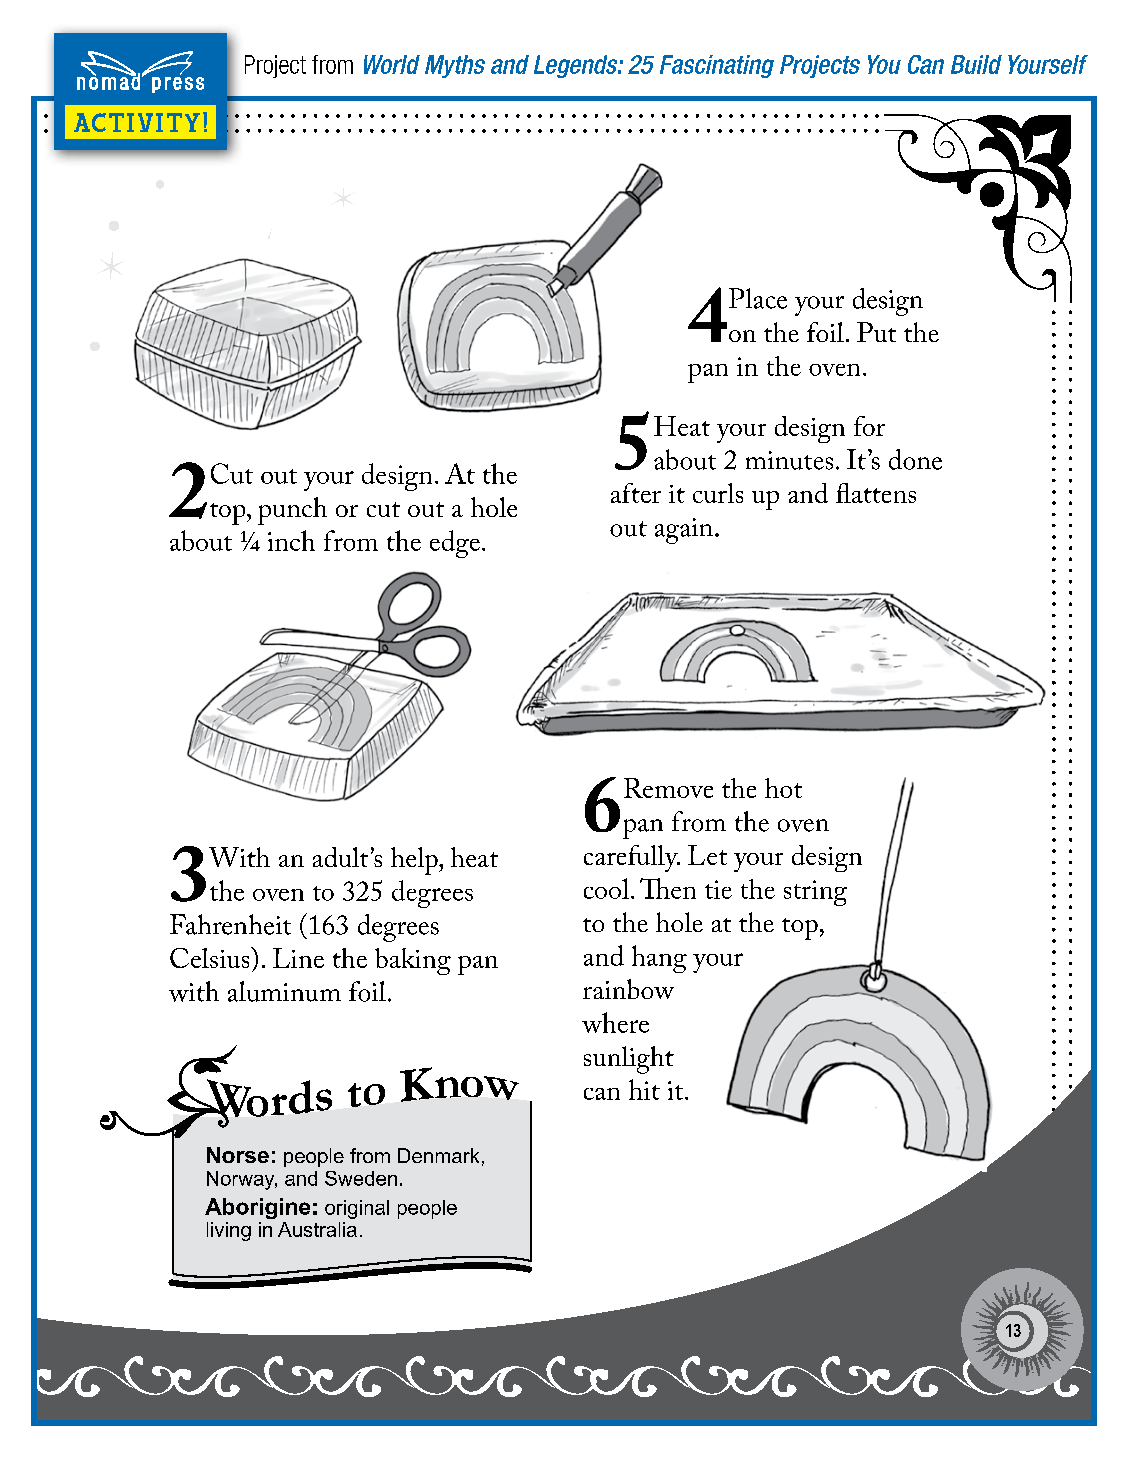 This screenshot has width=1126, height=1457. Describe the element at coordinates (455, 544) in the screenshot. I see `edge` at that location.
